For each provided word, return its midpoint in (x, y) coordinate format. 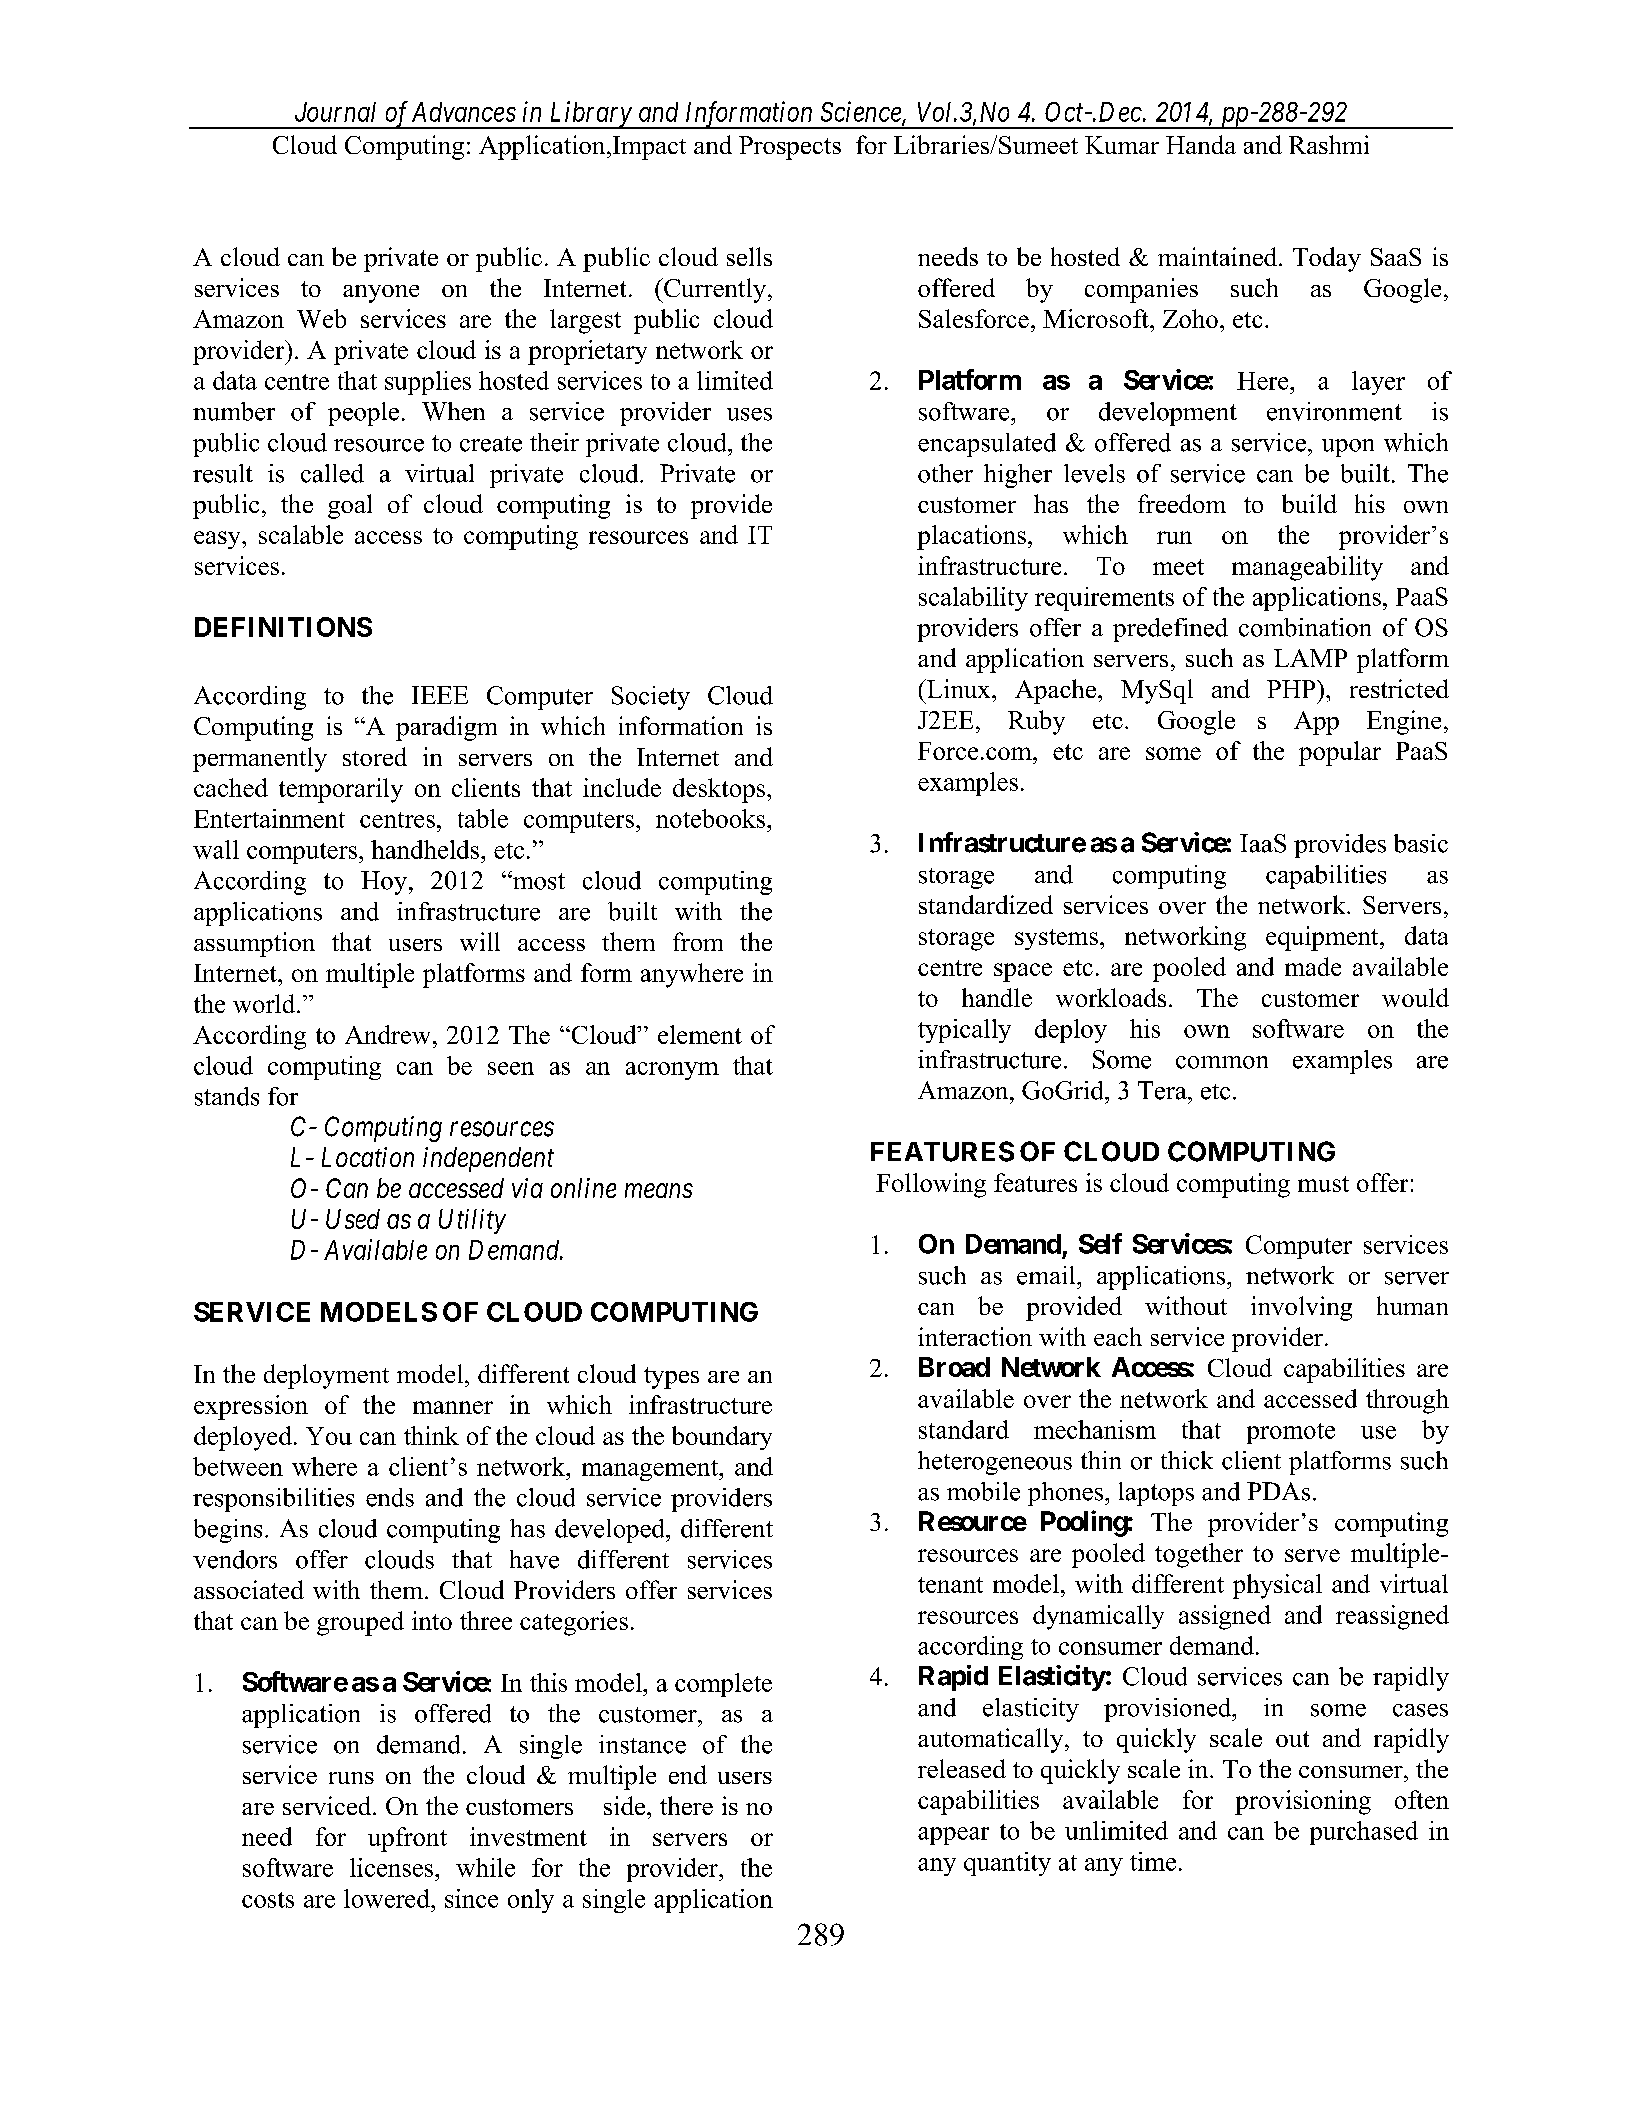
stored (375, 756)
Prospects (790, 148)
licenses (393, 1867)
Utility (472, 1221)
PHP (1292, 689)
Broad (954, 1367)
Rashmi (1329, 144)
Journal (335, 112)
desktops (720, 790)
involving (1301, 1308)
